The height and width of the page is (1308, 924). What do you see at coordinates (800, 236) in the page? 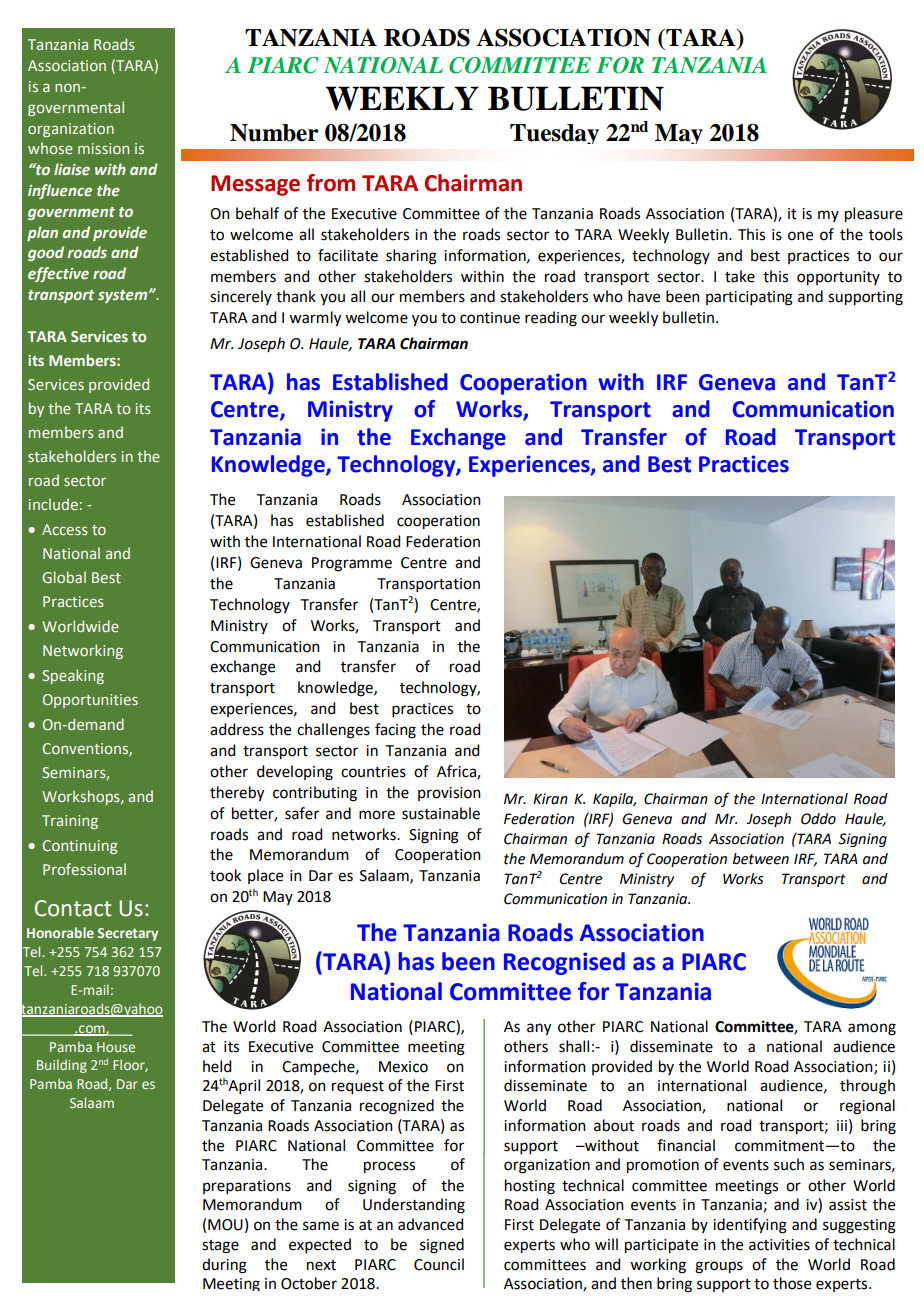
I see `one` at bounding box center [800, 236].
